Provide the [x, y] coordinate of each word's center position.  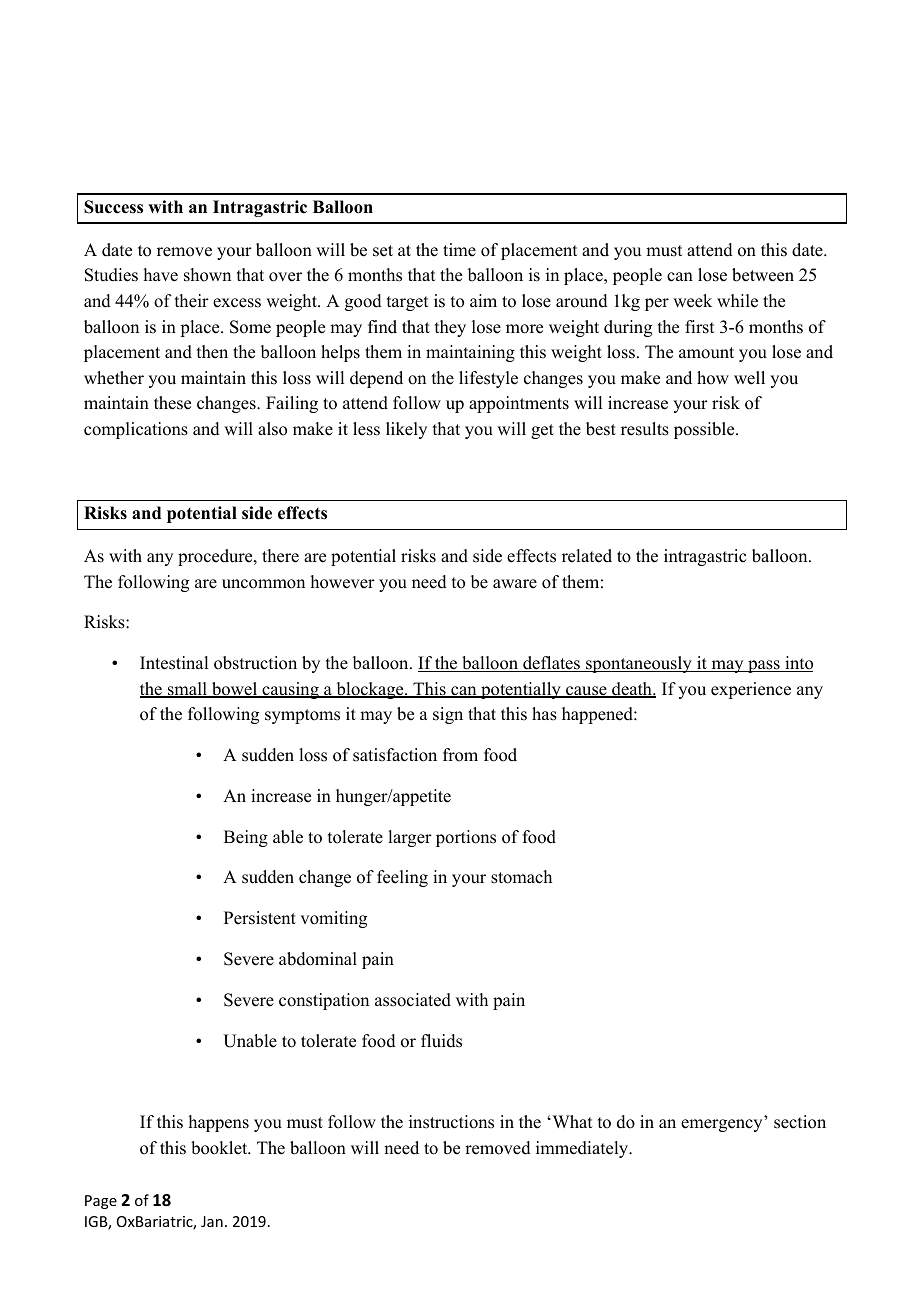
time [459, 250]
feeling [402, 878]
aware [515, 584]
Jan [212, 1221]
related [587, 556]
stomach [521, 877]
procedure [216, 557]
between [763, 275]
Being [246, 838]
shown [207, 275]
